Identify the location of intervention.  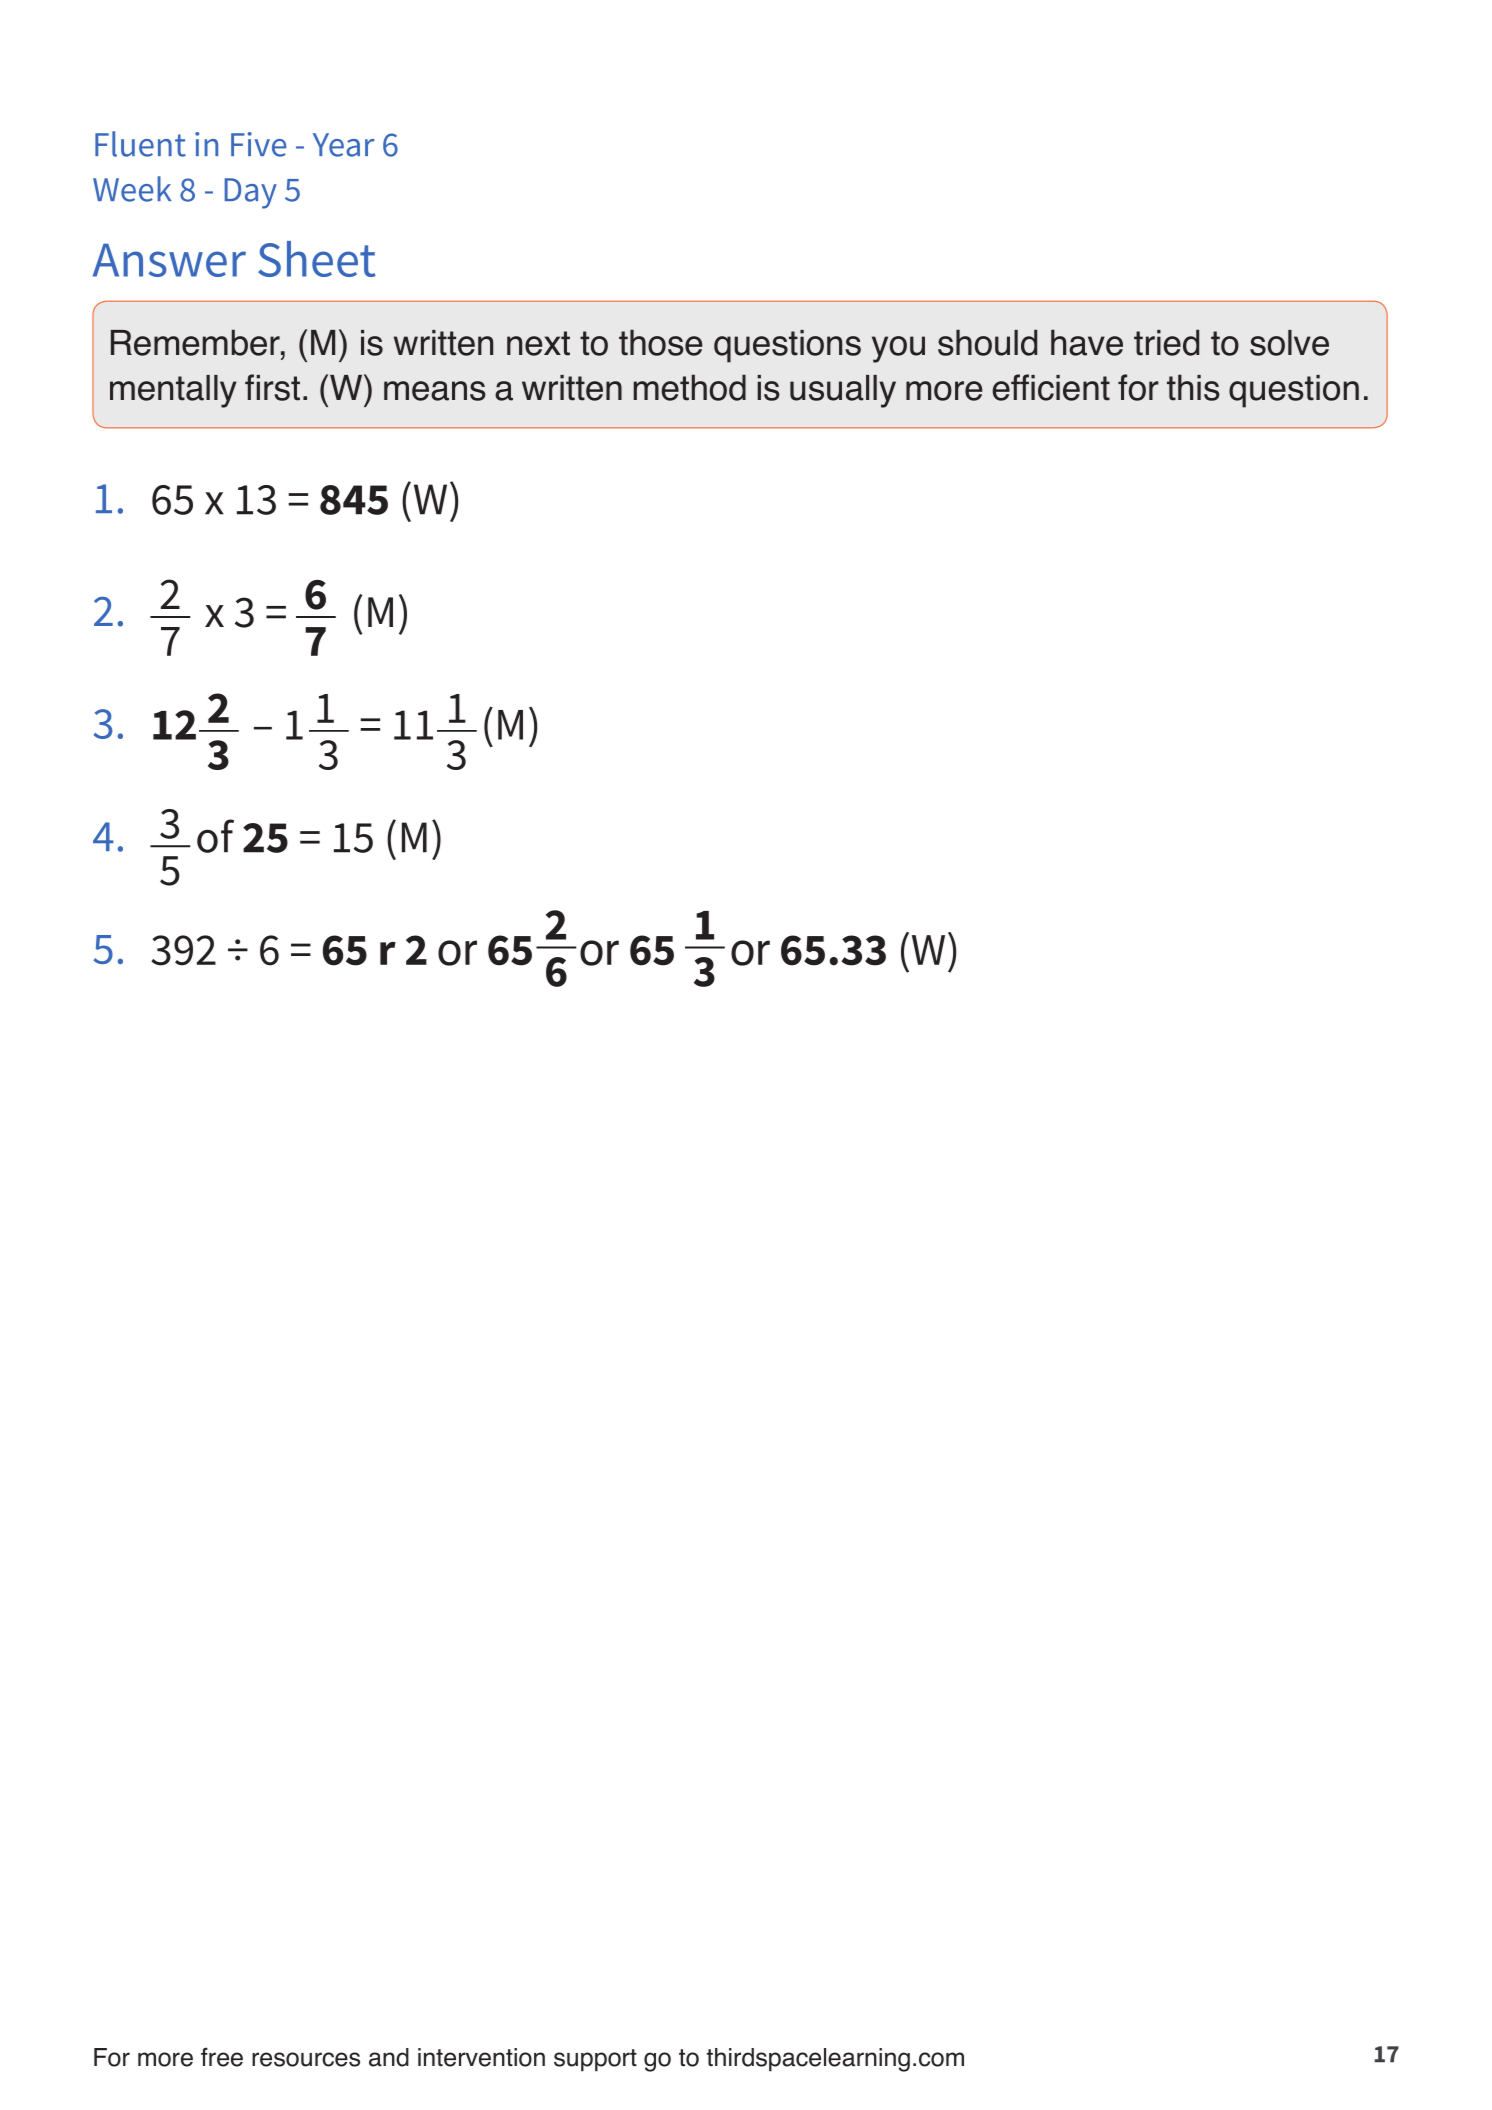
(481, 2057).
